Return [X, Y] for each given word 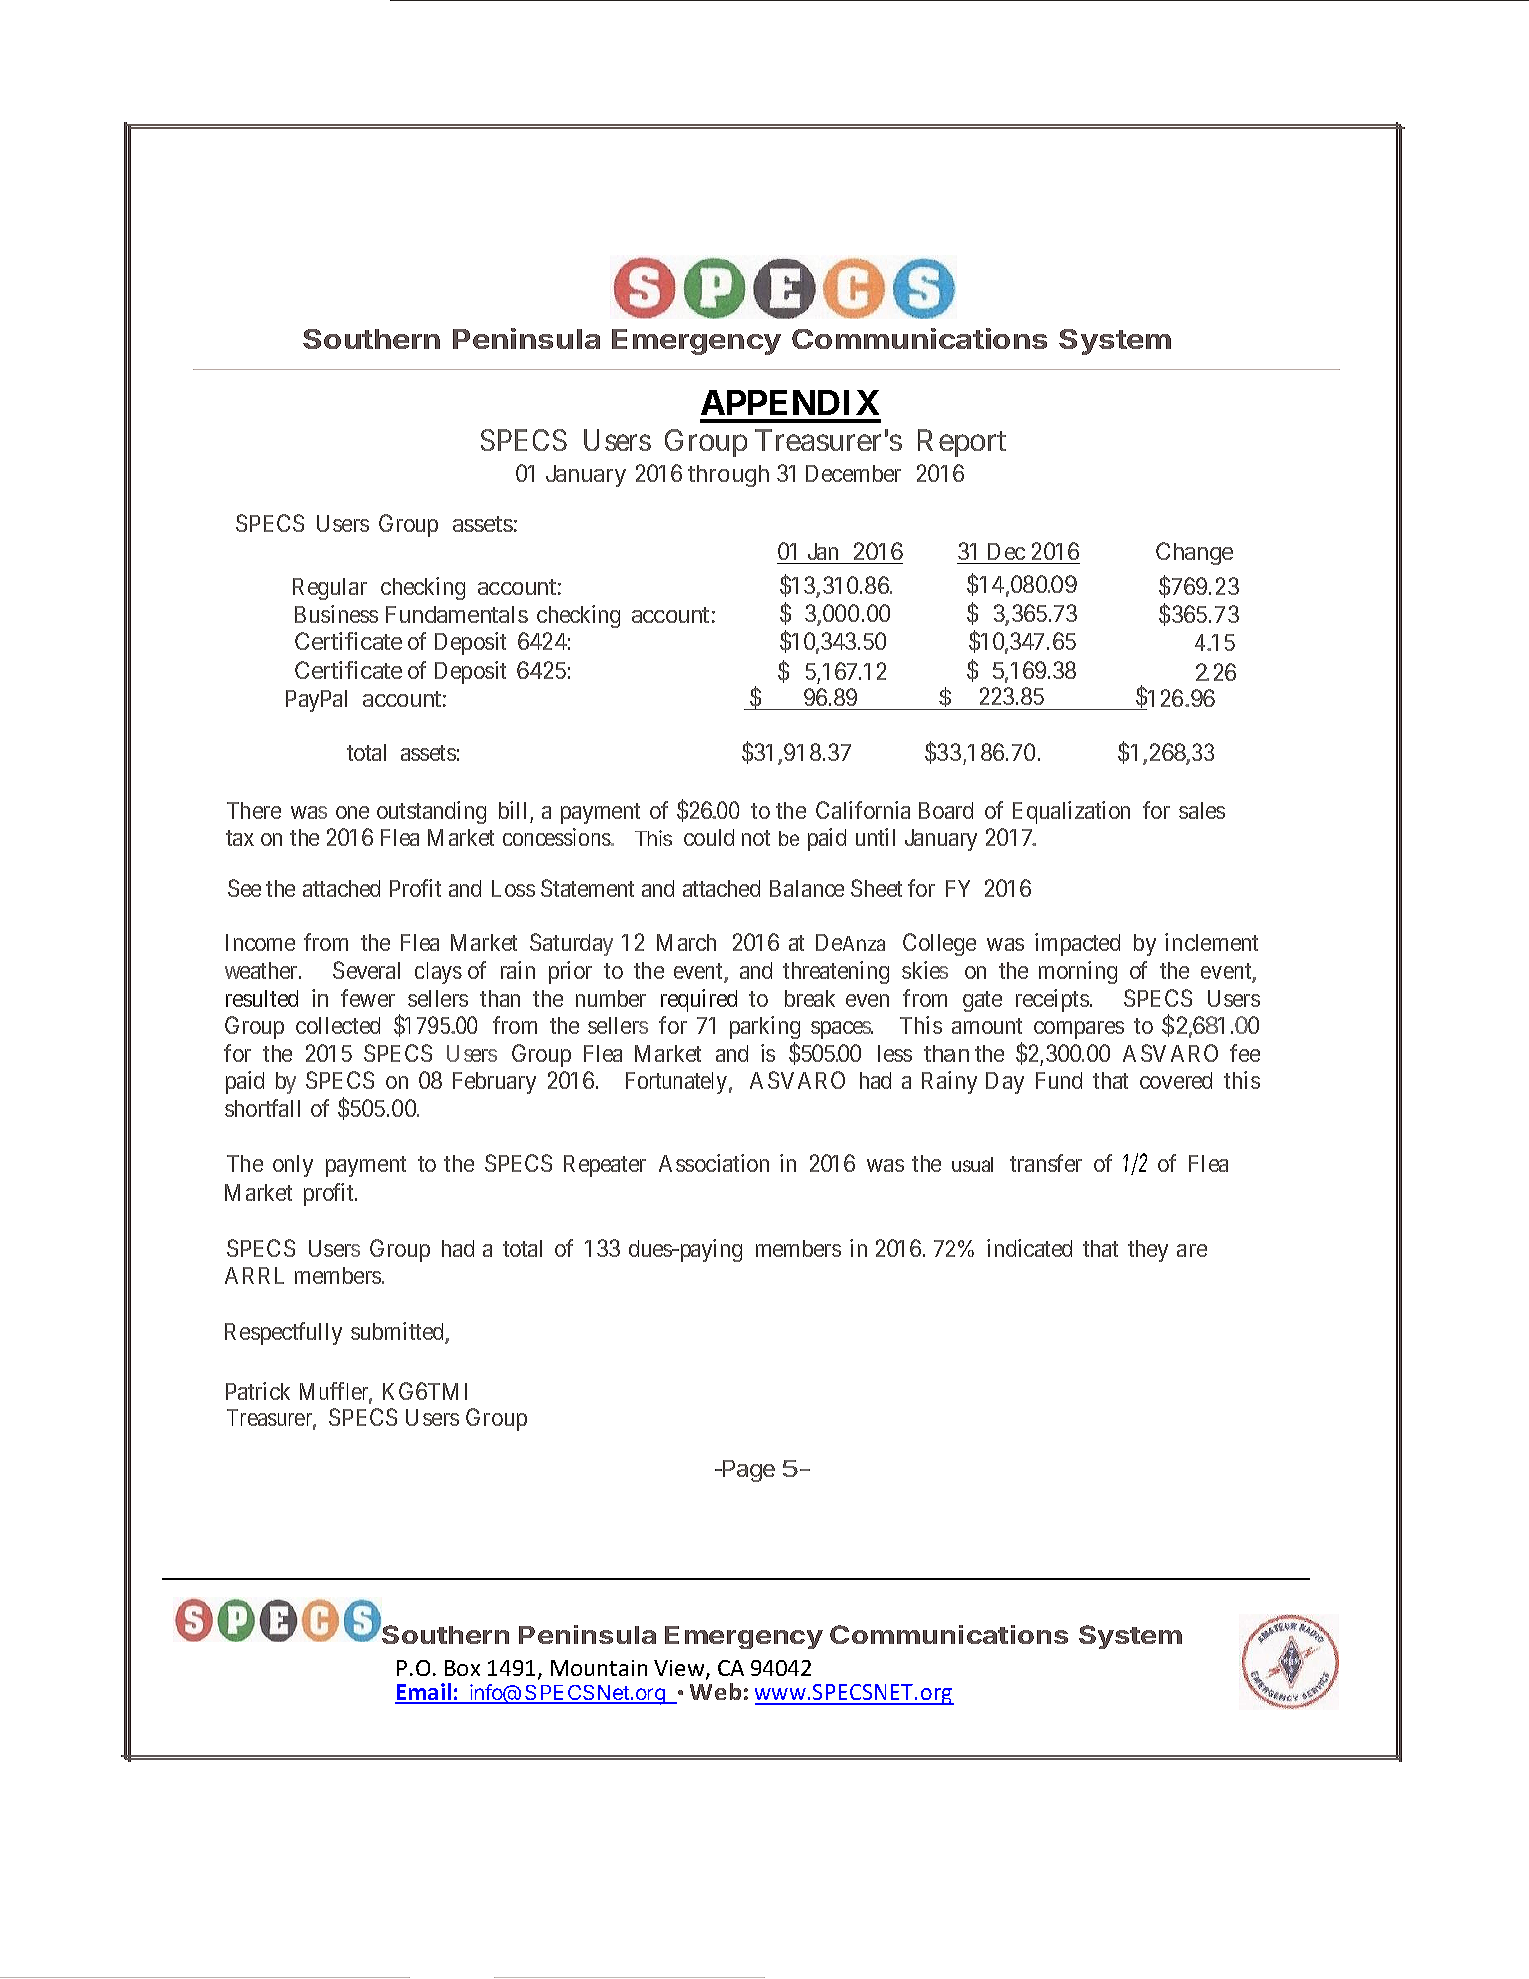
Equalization [1071, 812]
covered [1176, 1080]
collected [338, 1025]
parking [765, 1027]
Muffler [336, 1392]
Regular [330, 589]
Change [1194, 553]
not [756, 838]
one [352, 812]
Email [424, 1693]
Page [747, 1471]
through [728, 476]
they [1148, 1251]
